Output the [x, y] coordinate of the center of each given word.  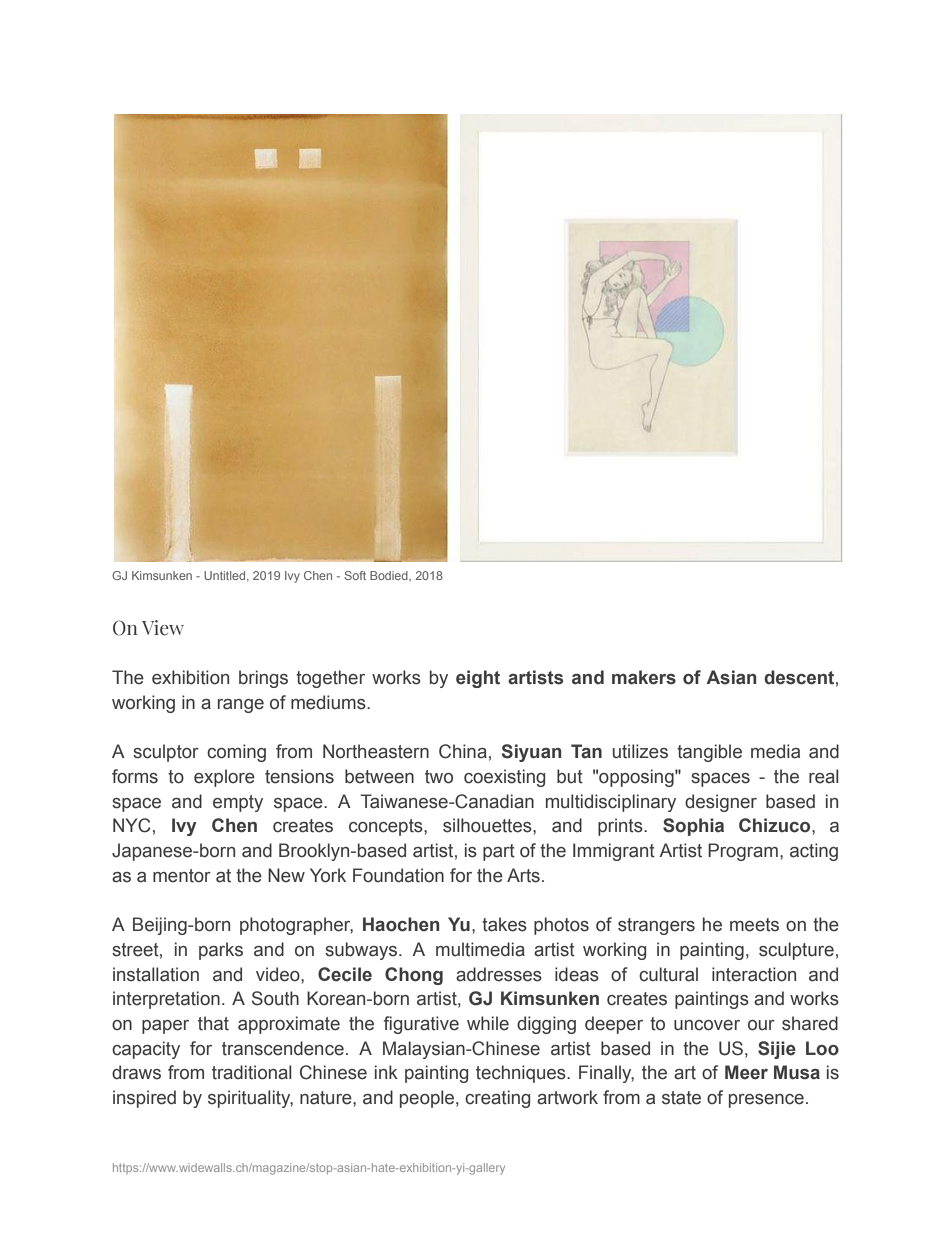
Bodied [390, 575]
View [163, 628]
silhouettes [488, 825]
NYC [132, 825]
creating [497, 1099]
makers [644, 677]
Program [743, 852]
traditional [252, 1072]
